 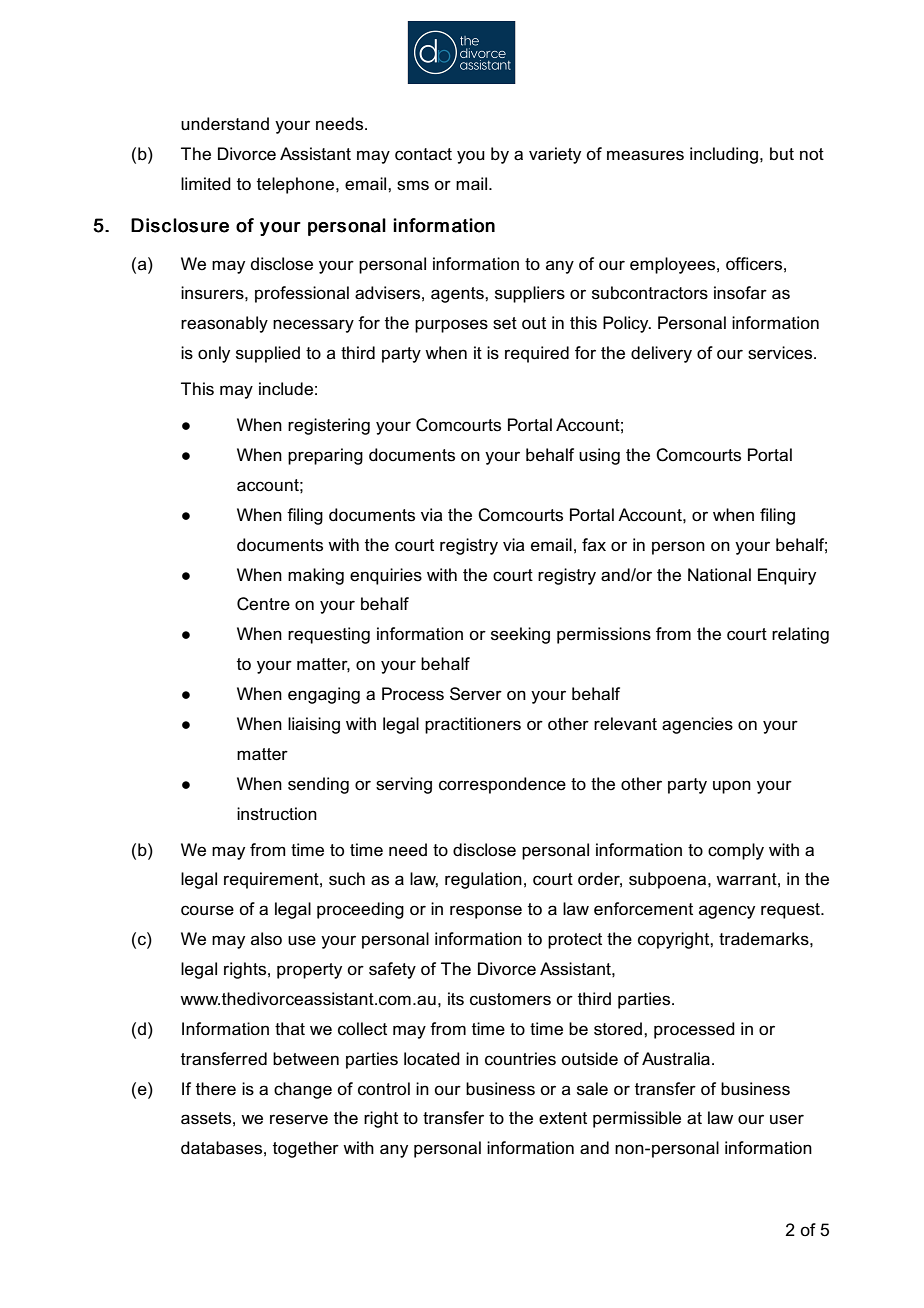 I want to click on preparing, so click(x=325, y=456).
